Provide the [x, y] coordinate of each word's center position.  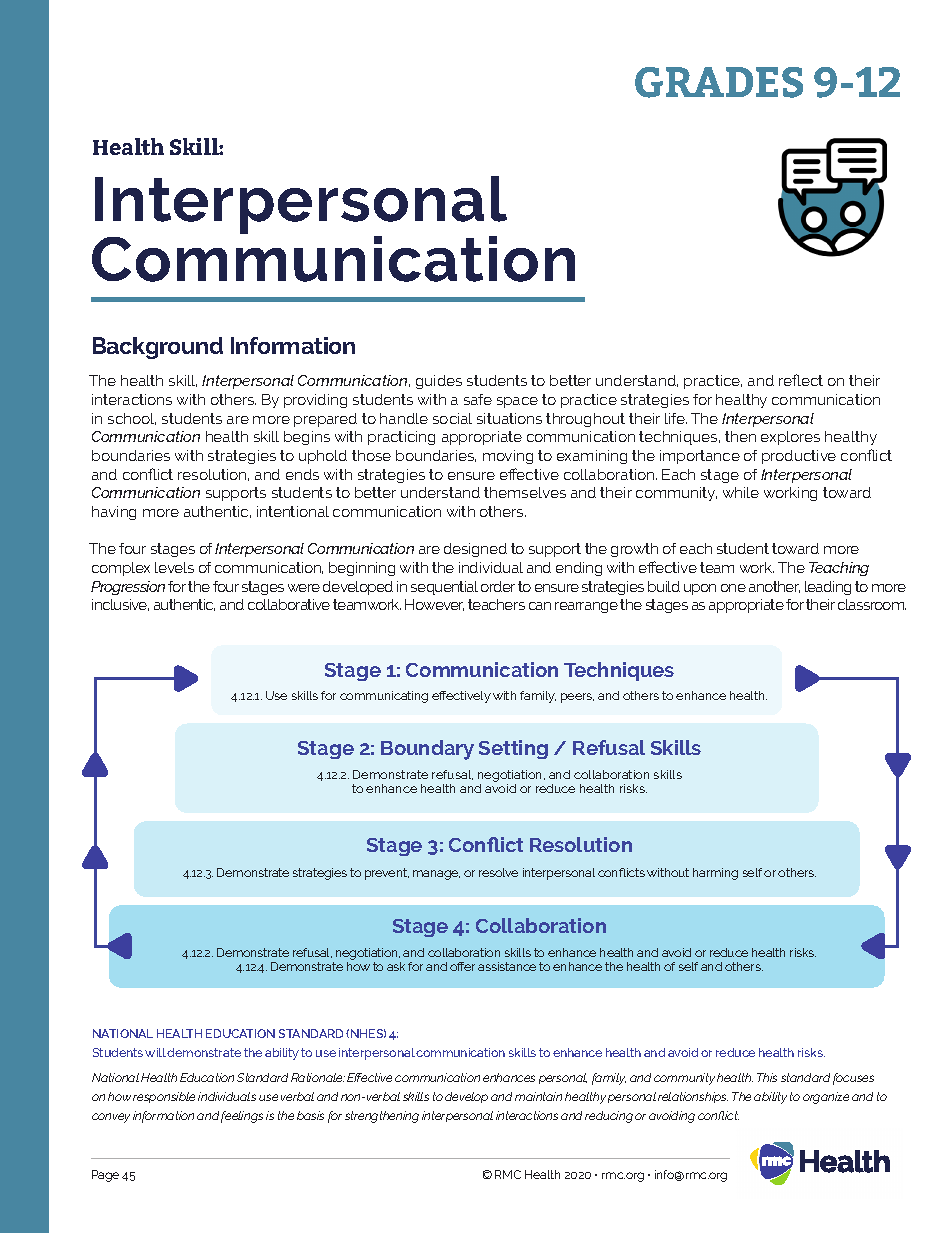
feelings [242, 1117]
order [498, 586]
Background [158, 348]
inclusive [120, 605]
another [774, 587]
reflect [801, 380]
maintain [538, 1096]
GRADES [719, 82]
